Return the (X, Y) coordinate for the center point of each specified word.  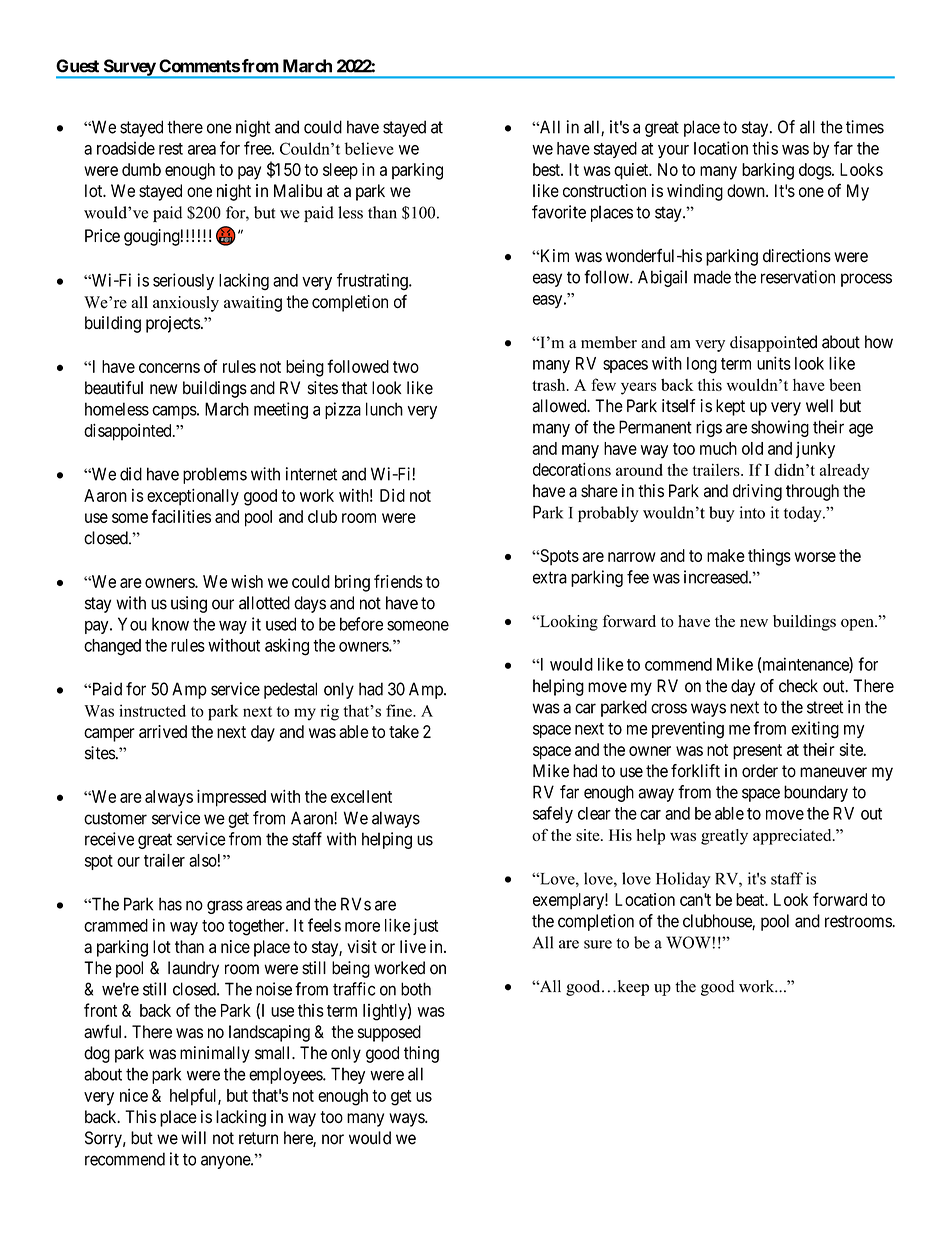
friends (398, 581)
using (189, 604)
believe (369, 148)
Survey (129, 68)
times (865, 127)
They (348, 1075)
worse (815, 557)
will (193, 1137)
